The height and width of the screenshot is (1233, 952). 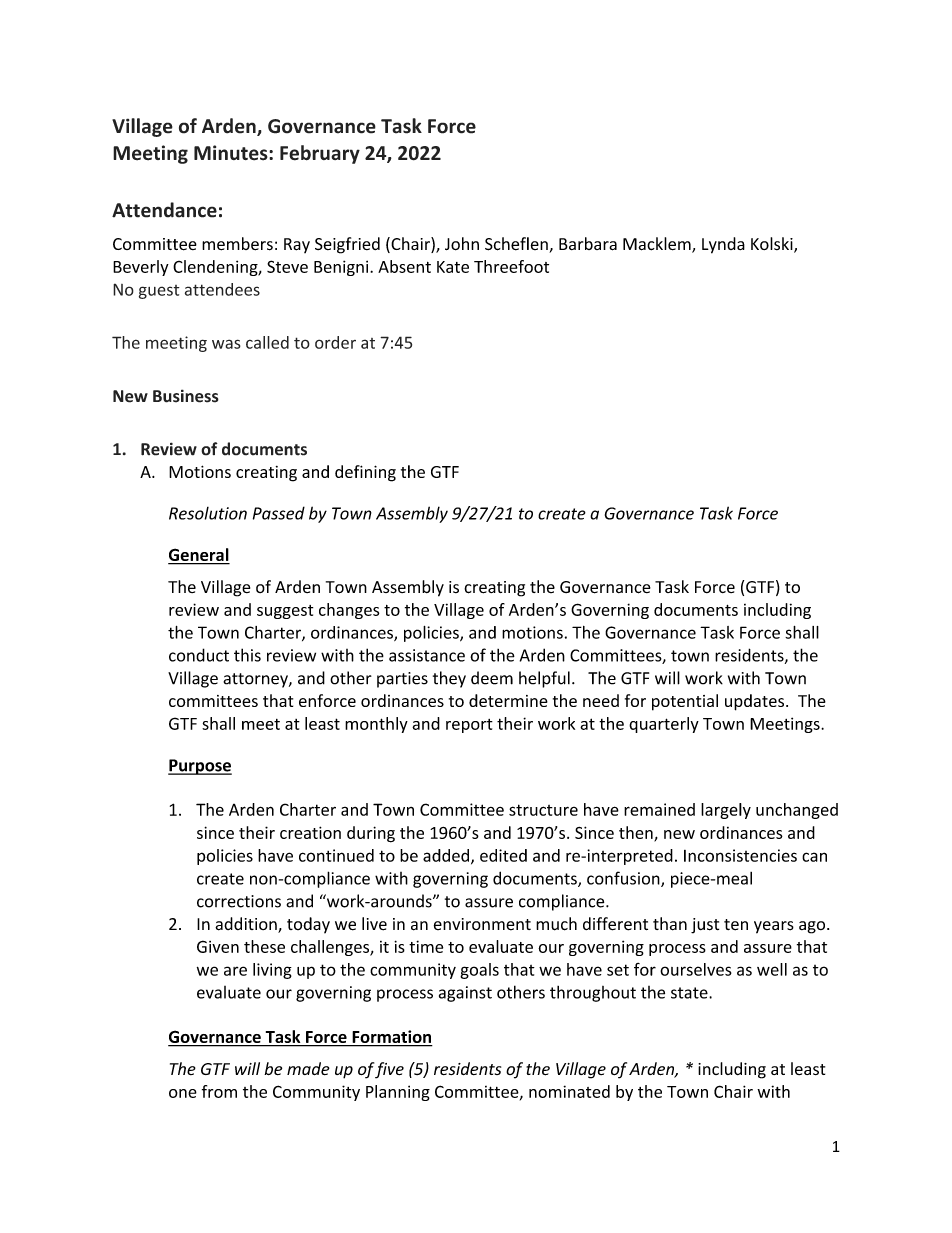 What do you see at coordinates (756, 702) in the screenshot?
I see `updates` at bounding box center [756, 702].
